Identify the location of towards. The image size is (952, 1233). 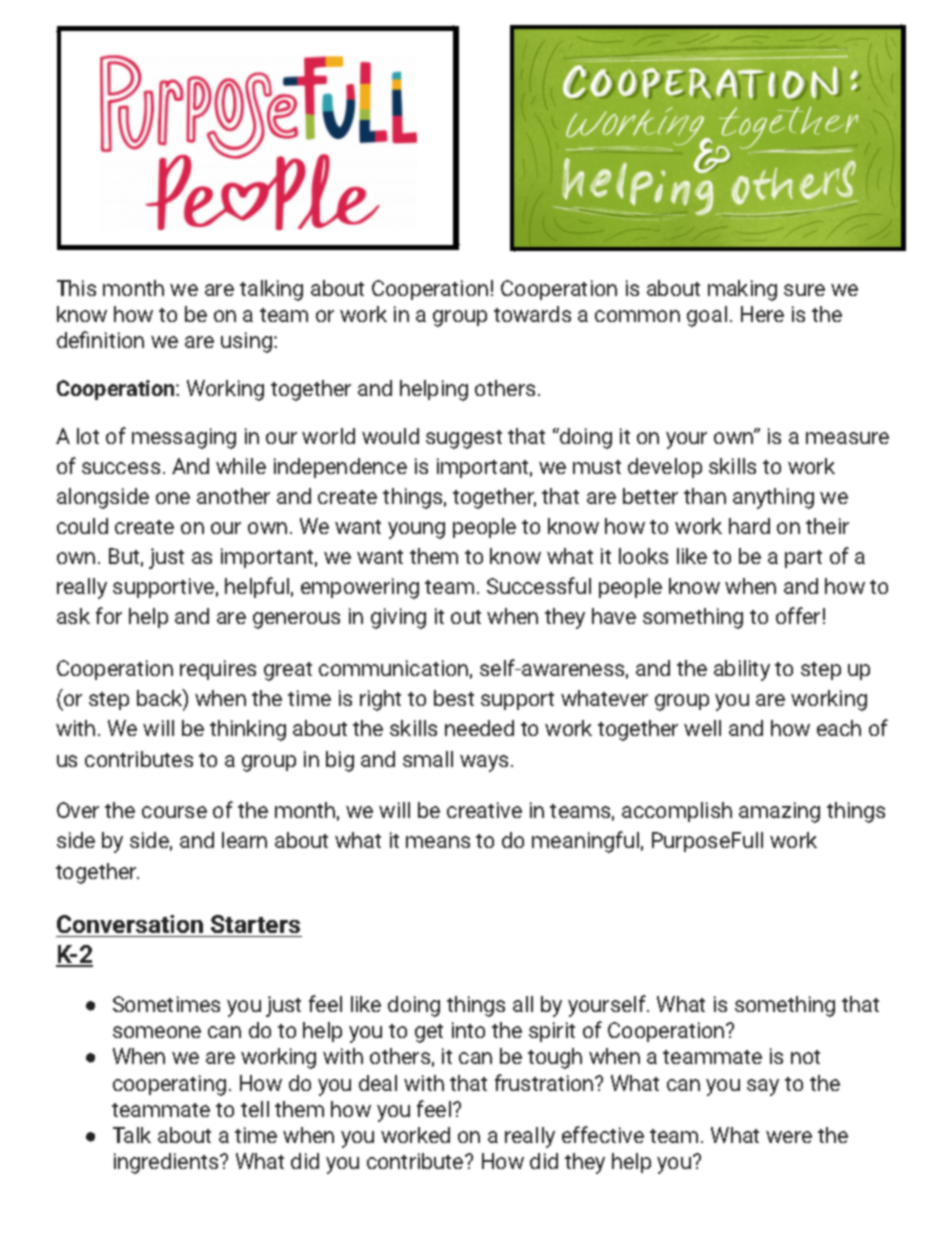
(532, 314).
